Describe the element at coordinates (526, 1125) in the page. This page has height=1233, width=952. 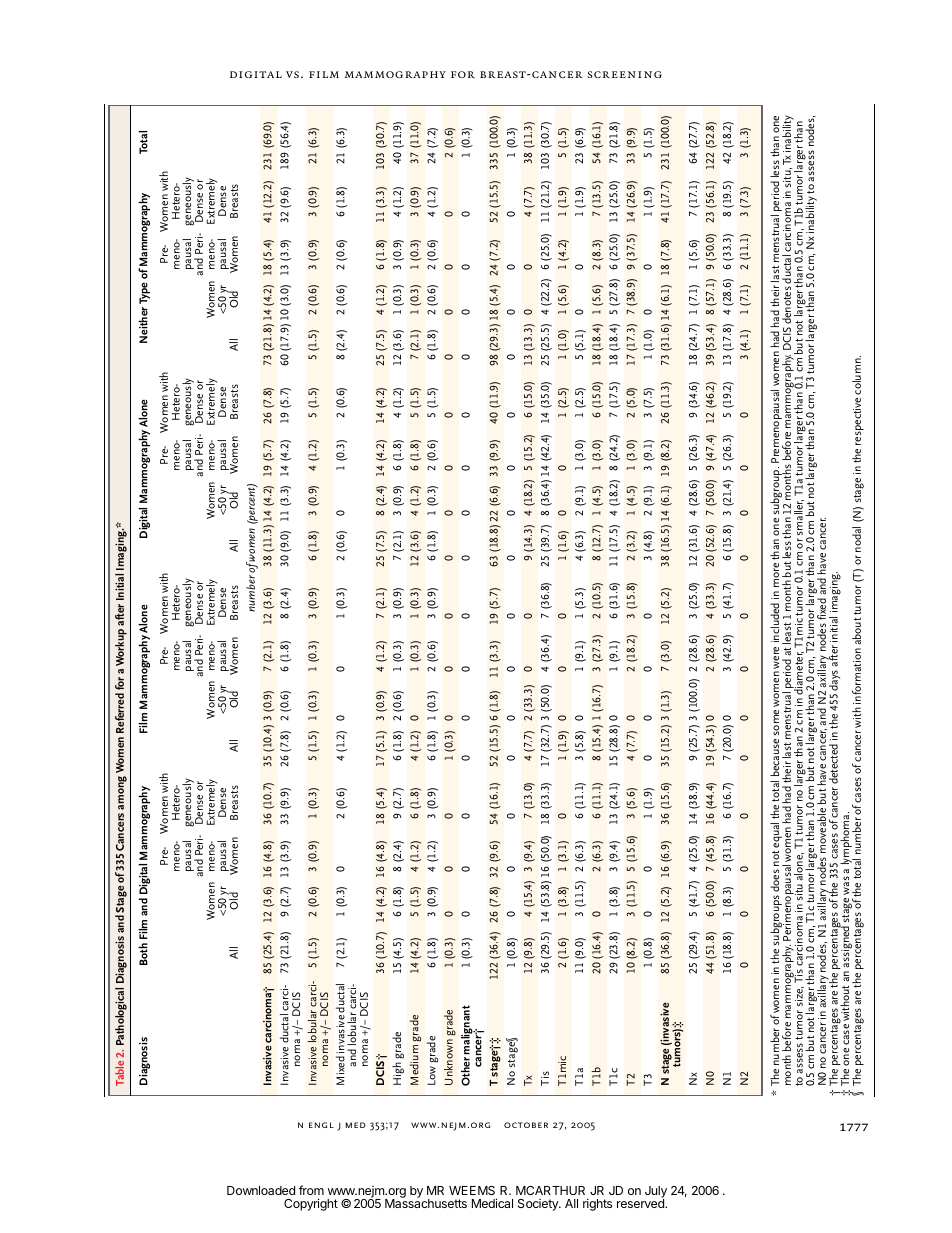
I see `october` at that location.
